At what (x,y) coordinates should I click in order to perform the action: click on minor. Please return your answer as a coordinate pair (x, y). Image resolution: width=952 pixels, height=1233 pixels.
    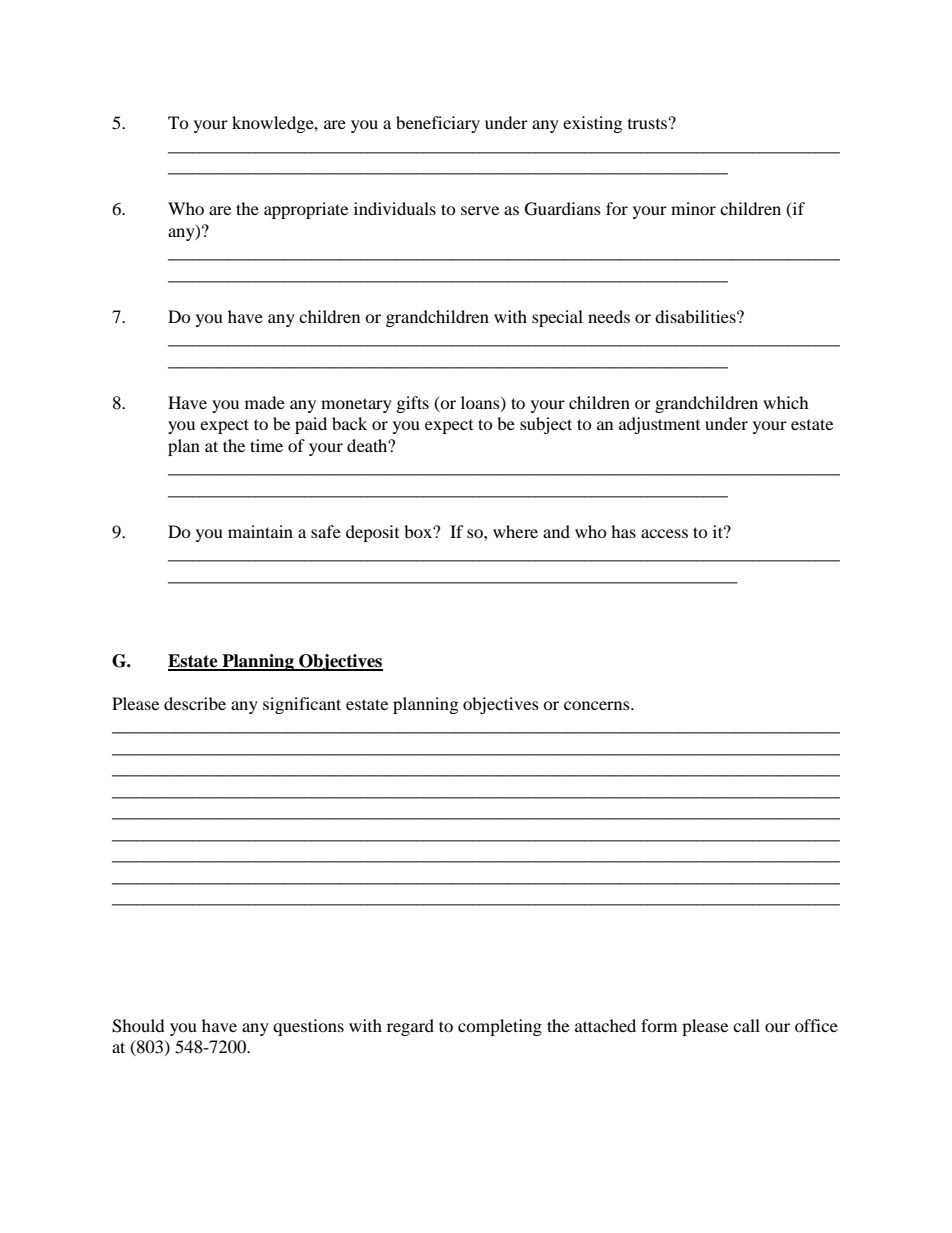
    Looking at the image, I should click on (693, 208).
